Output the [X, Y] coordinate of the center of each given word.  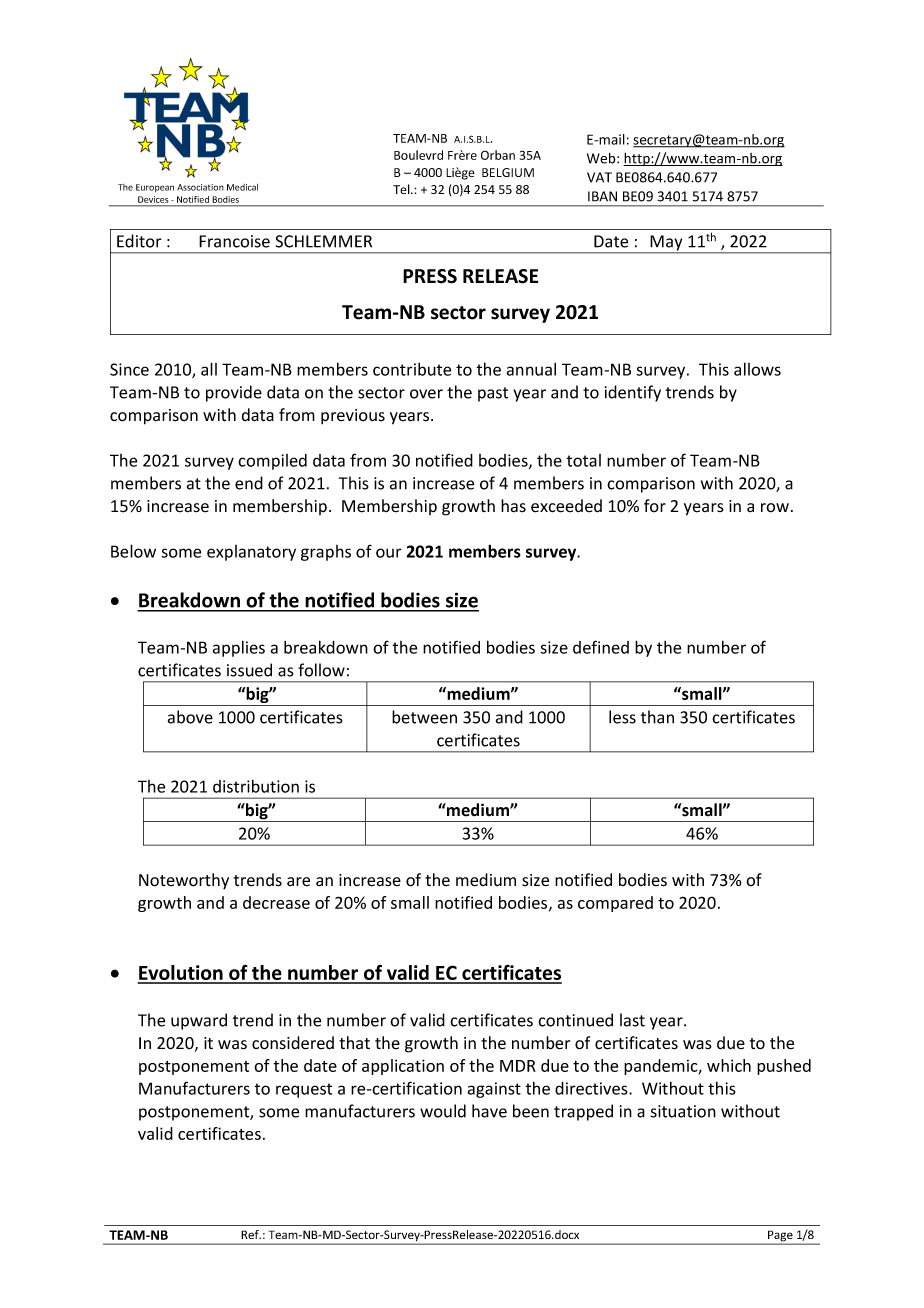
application [403, 1067]
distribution [256, 786]
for [655, 506]
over [426, 394]
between [424, 717]
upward [199, 1021]
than [657, 717]
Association [200, 187]
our [389, 553]
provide [234, 393]
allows [757, 369]
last [632, 1020]
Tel [402, 189]
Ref [251, 1234]
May [666, 244]
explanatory [251, 553]
